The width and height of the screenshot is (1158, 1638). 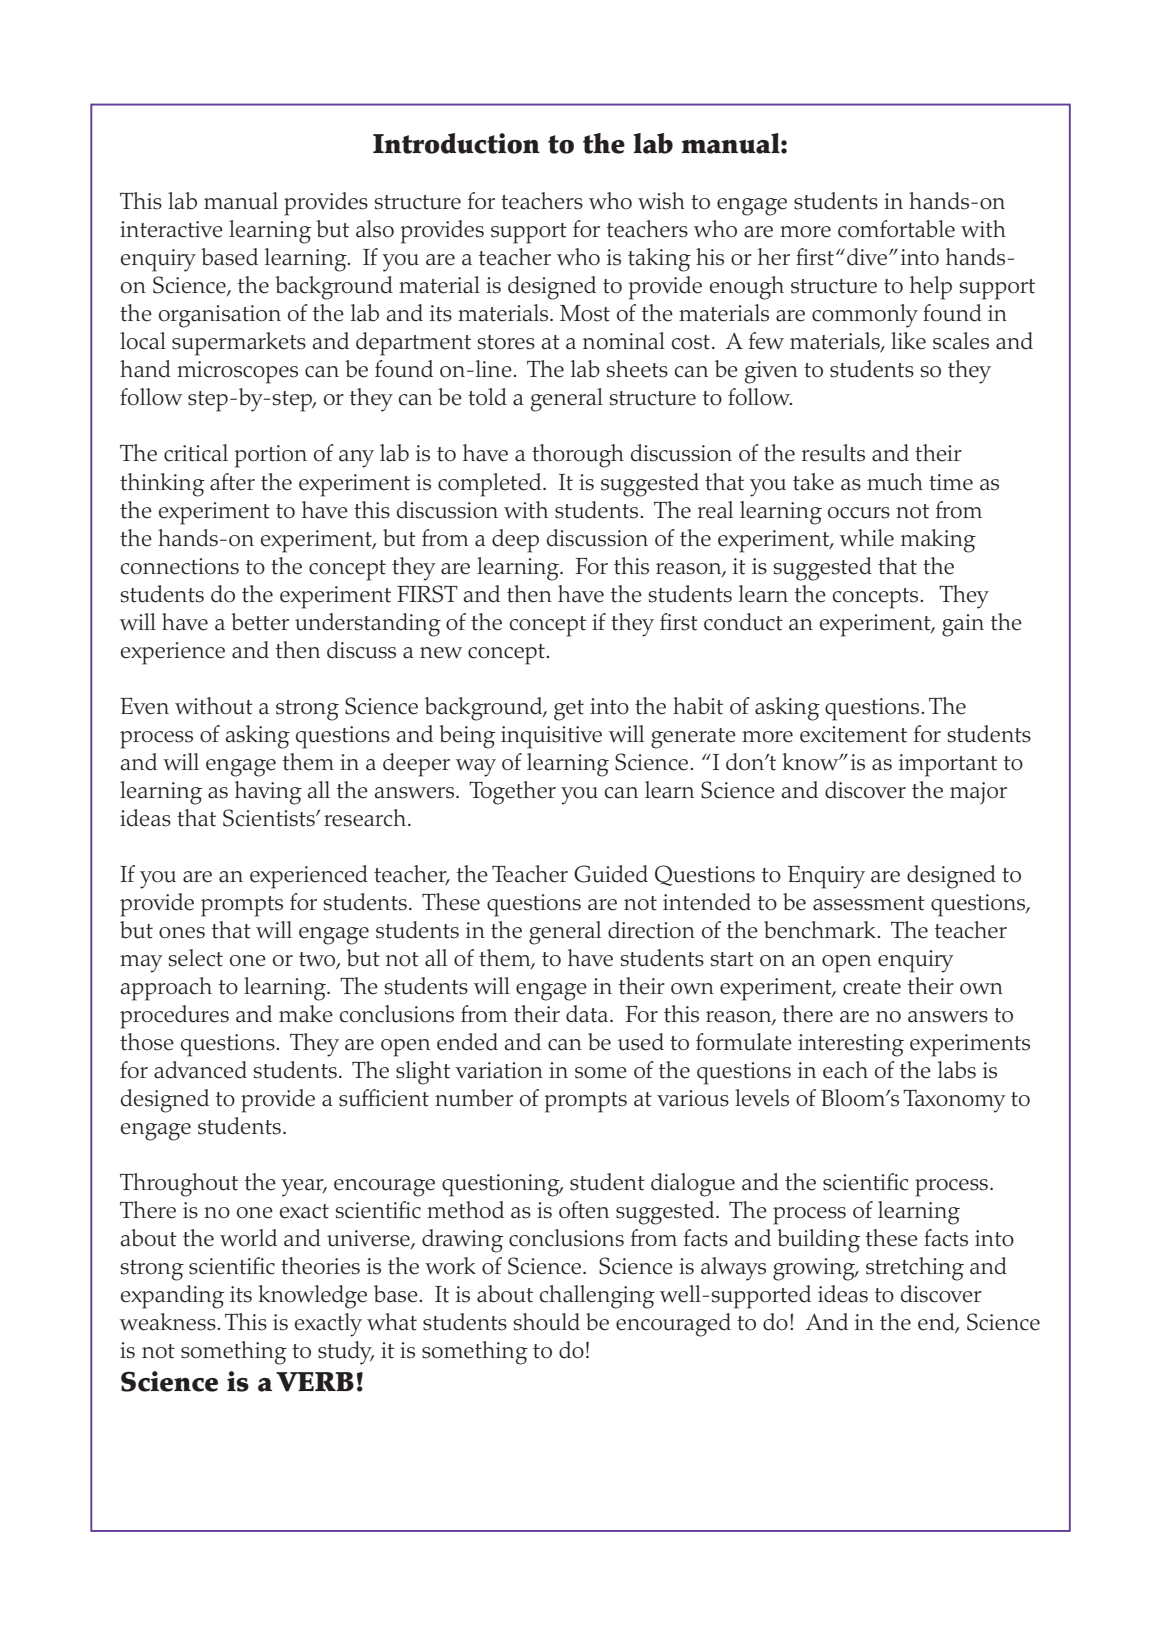 I want to click on interactive, so click(x=171, y=229).
